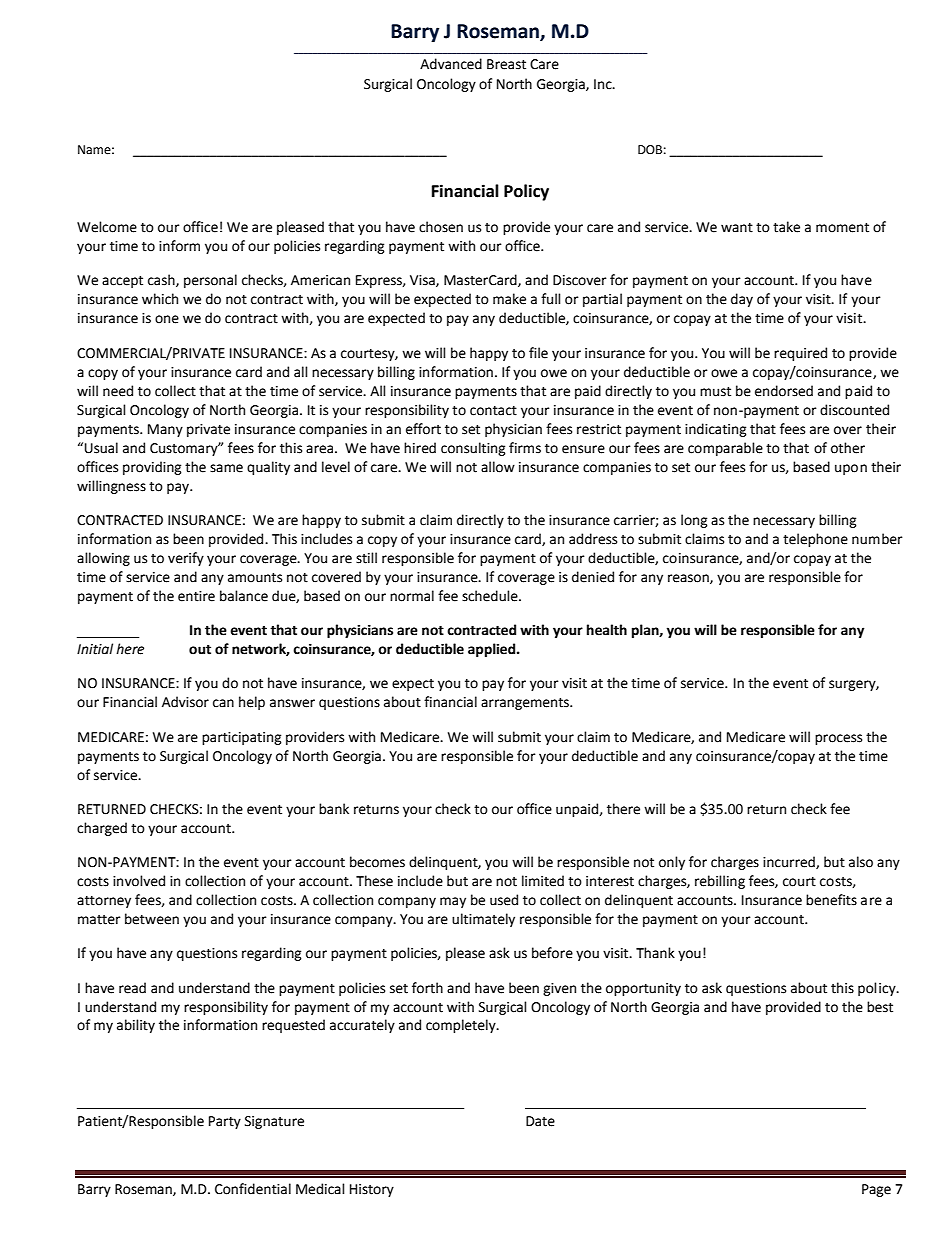 This page has height=1233, width=952. What do you see at coordinates (540, 1121) in the page?
I see `Date` at bounding box center [540, 1121].
